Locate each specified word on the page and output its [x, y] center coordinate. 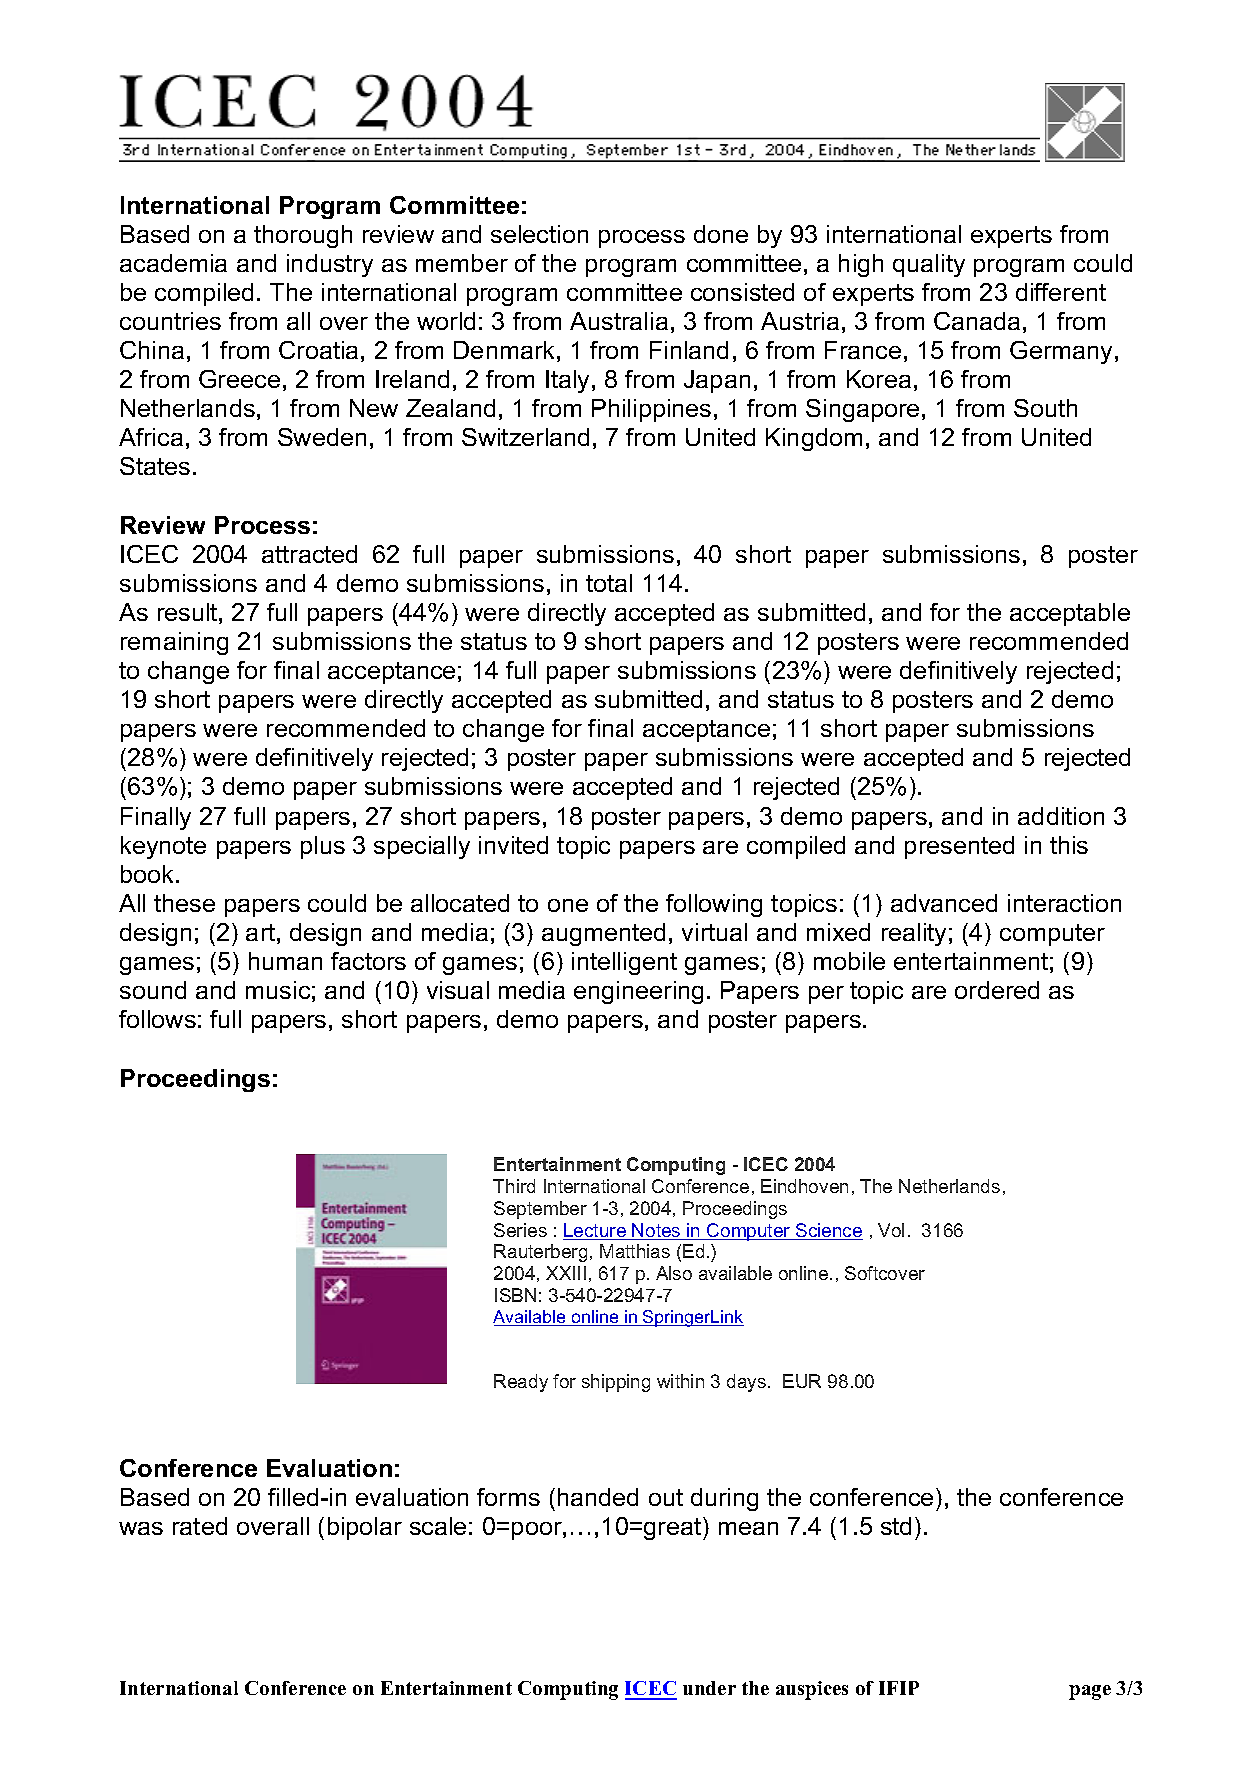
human [285, 961]
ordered [997, 990]
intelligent [624, 963]
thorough [303, 236]
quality [929, 265]
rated [200, 1526]
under [709, 1688]
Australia [619, 321]
